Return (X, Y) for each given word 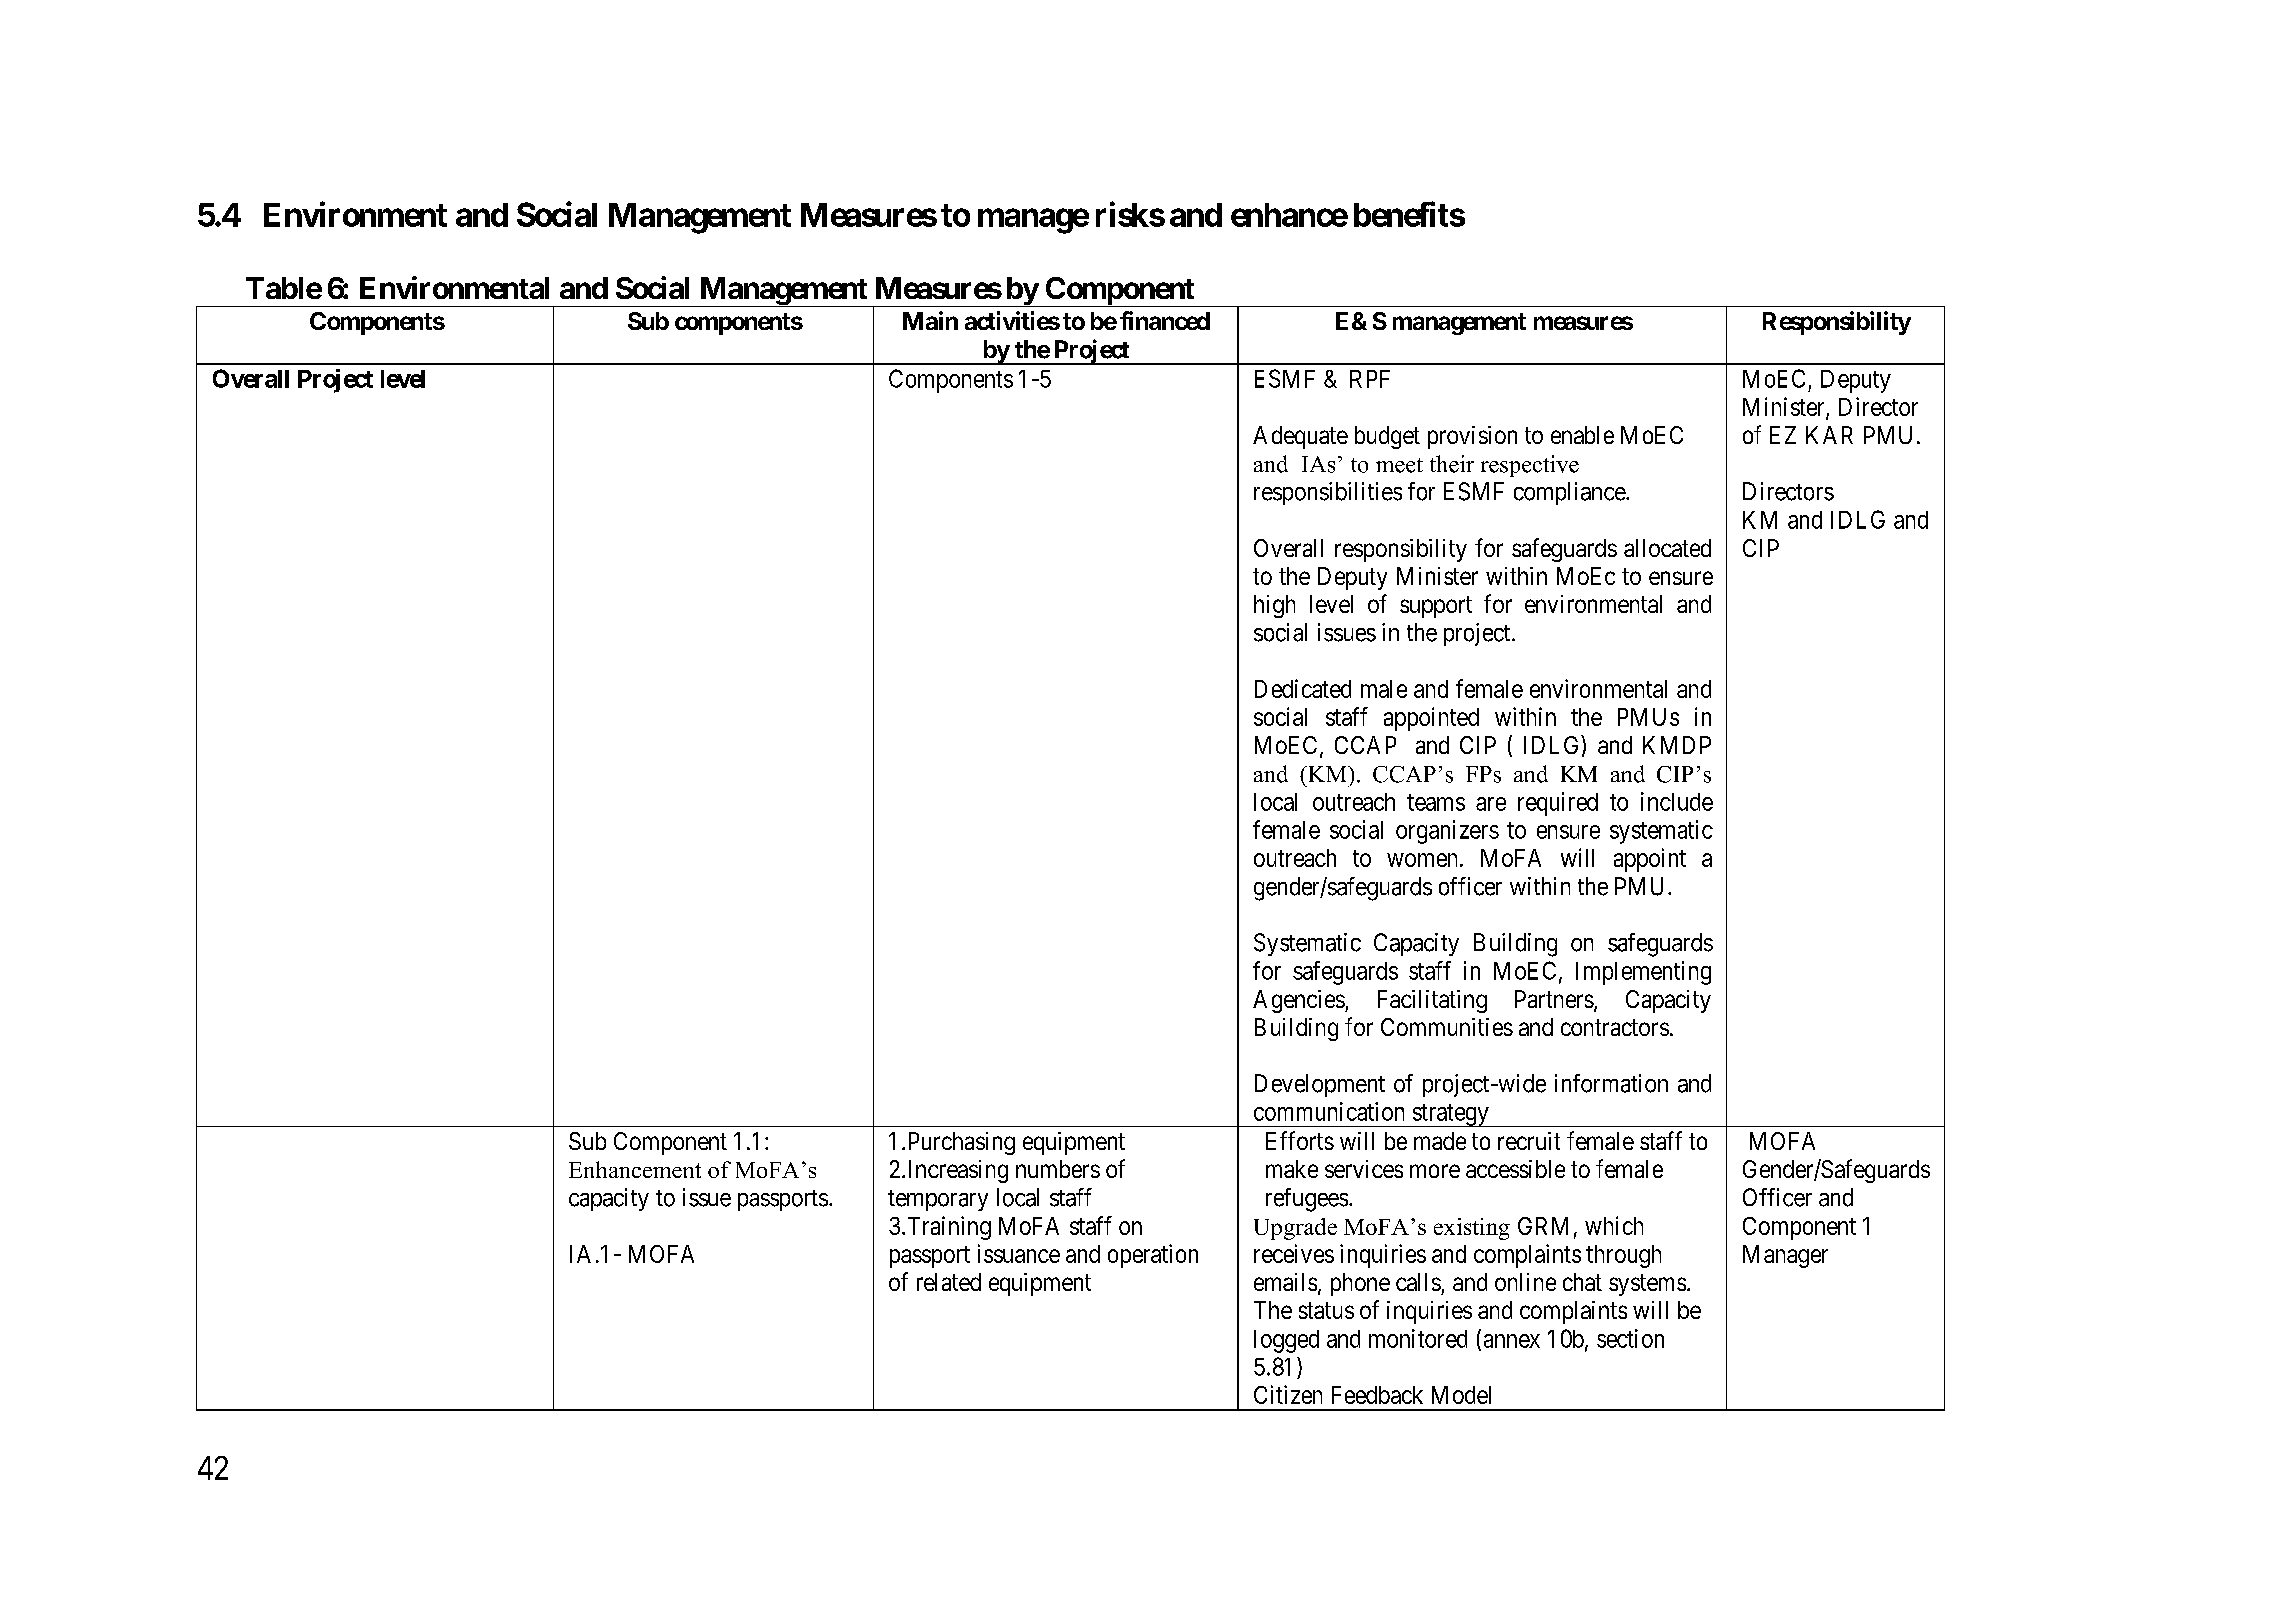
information (1611, 1083)
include (1677, 801)
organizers (1447, 832)
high (1274, 606)
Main (930, 320)
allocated (1667, 548)
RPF (1370, 379)
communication (1329, 1111)
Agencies (1299, 1001)
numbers (1058, 1169)
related (949, 1282)
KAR (1829, 435)
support (1436, 607)
